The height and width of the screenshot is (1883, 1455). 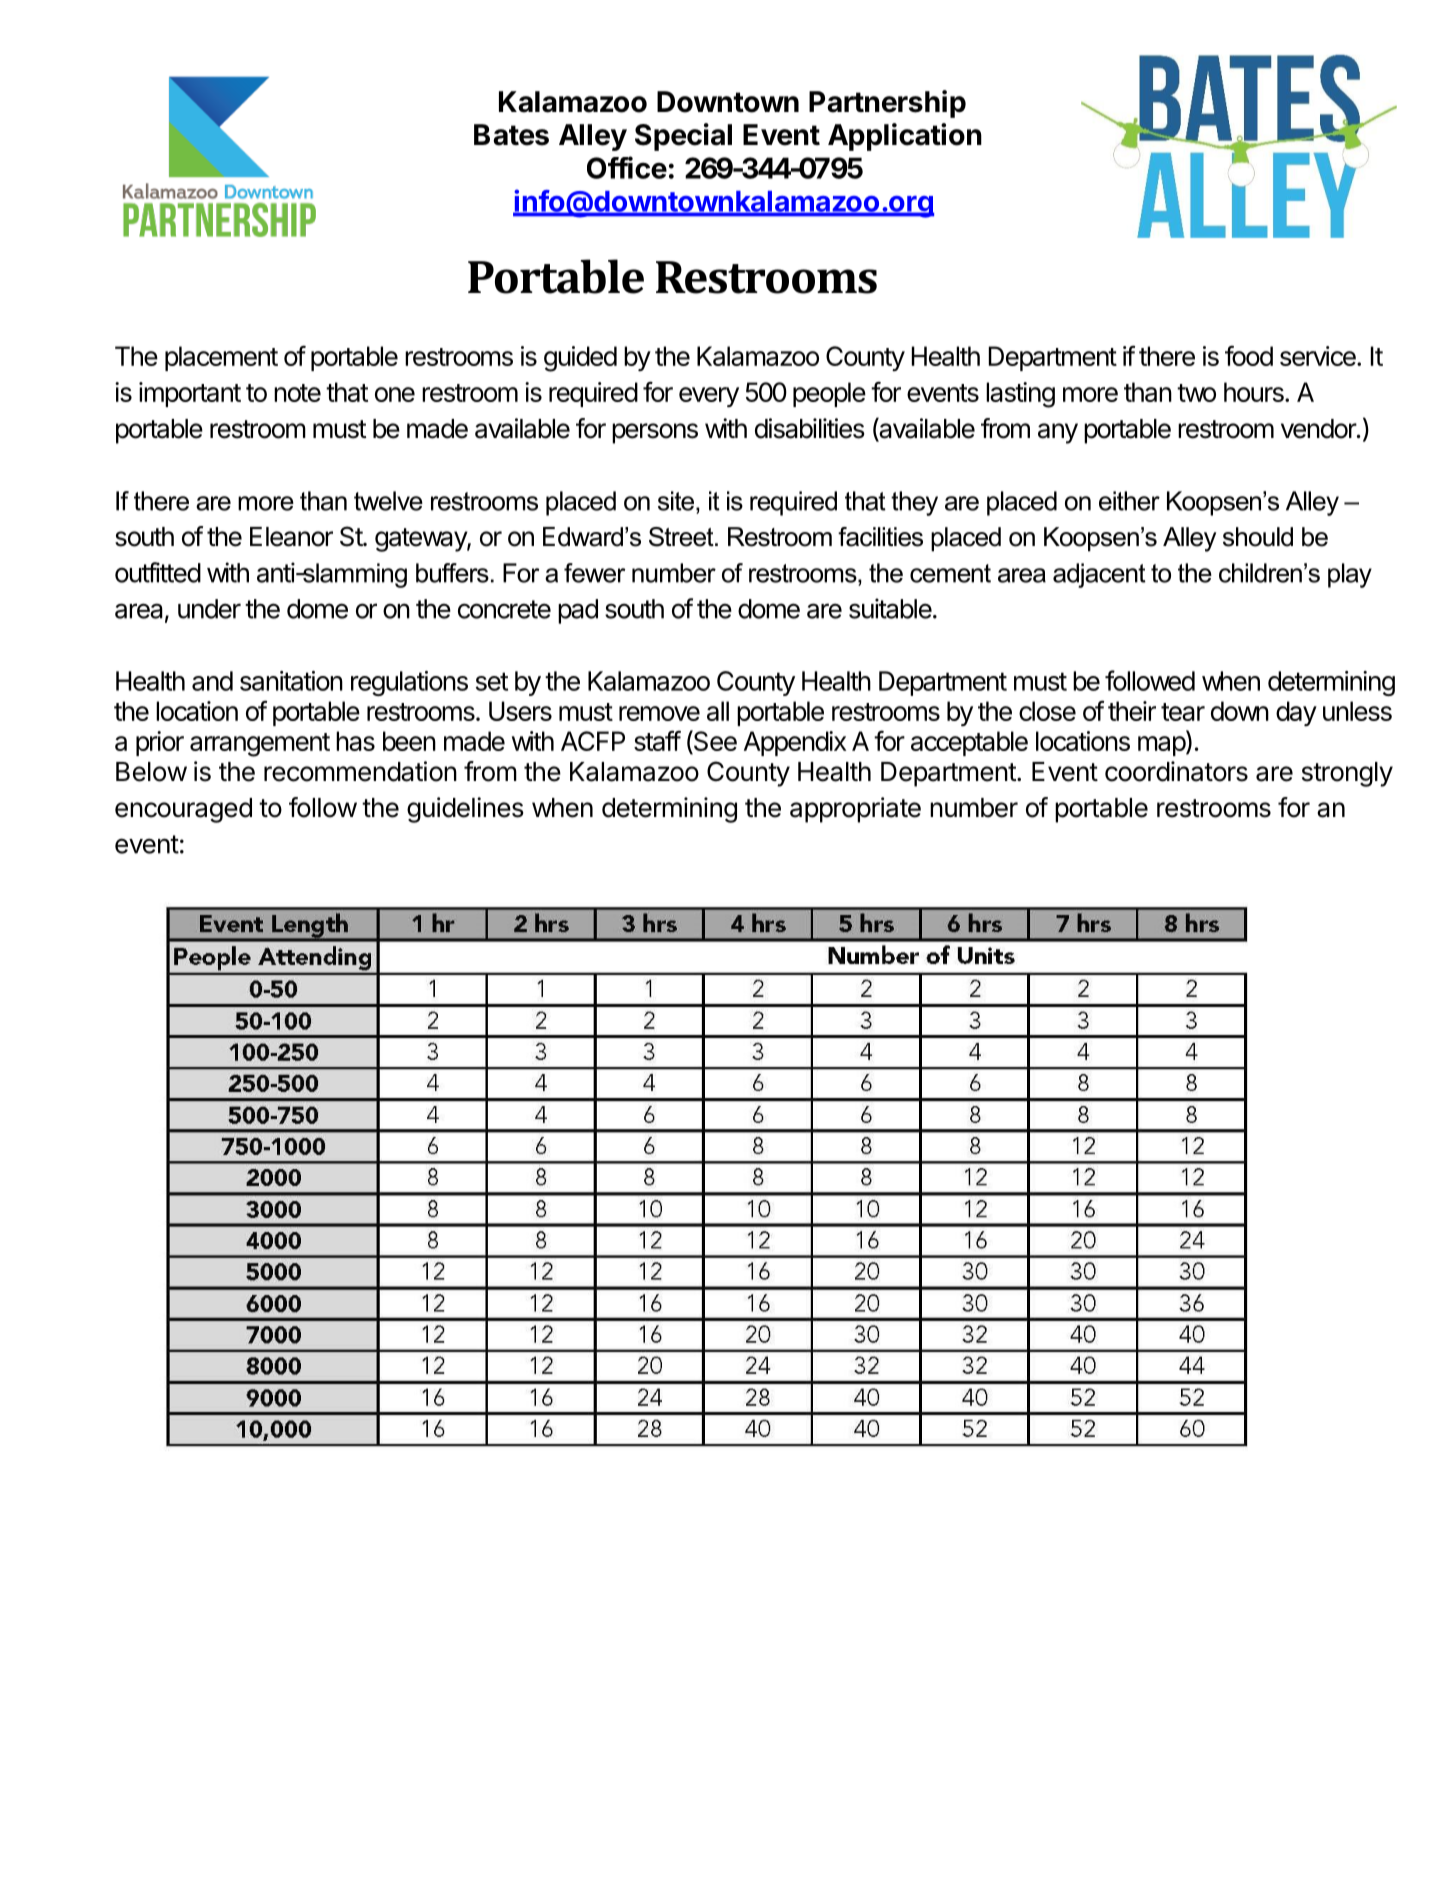 What do you see at coordinates (810, 428) in the screenshot?
I see `disabilities` at bounding box center [810, 428].
